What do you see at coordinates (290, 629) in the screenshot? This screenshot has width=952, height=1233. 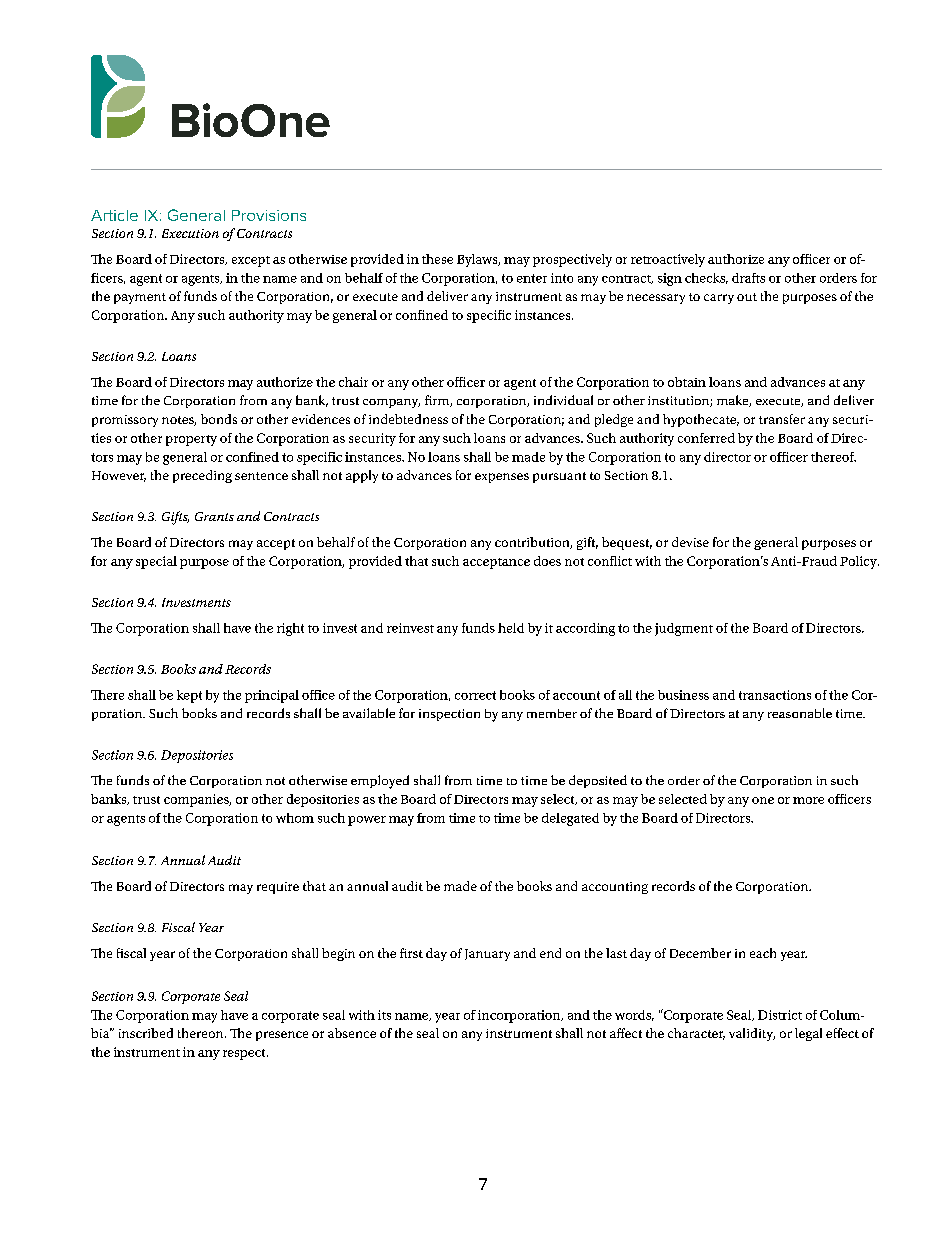 I see `right` at bounding box center [290, 629].
